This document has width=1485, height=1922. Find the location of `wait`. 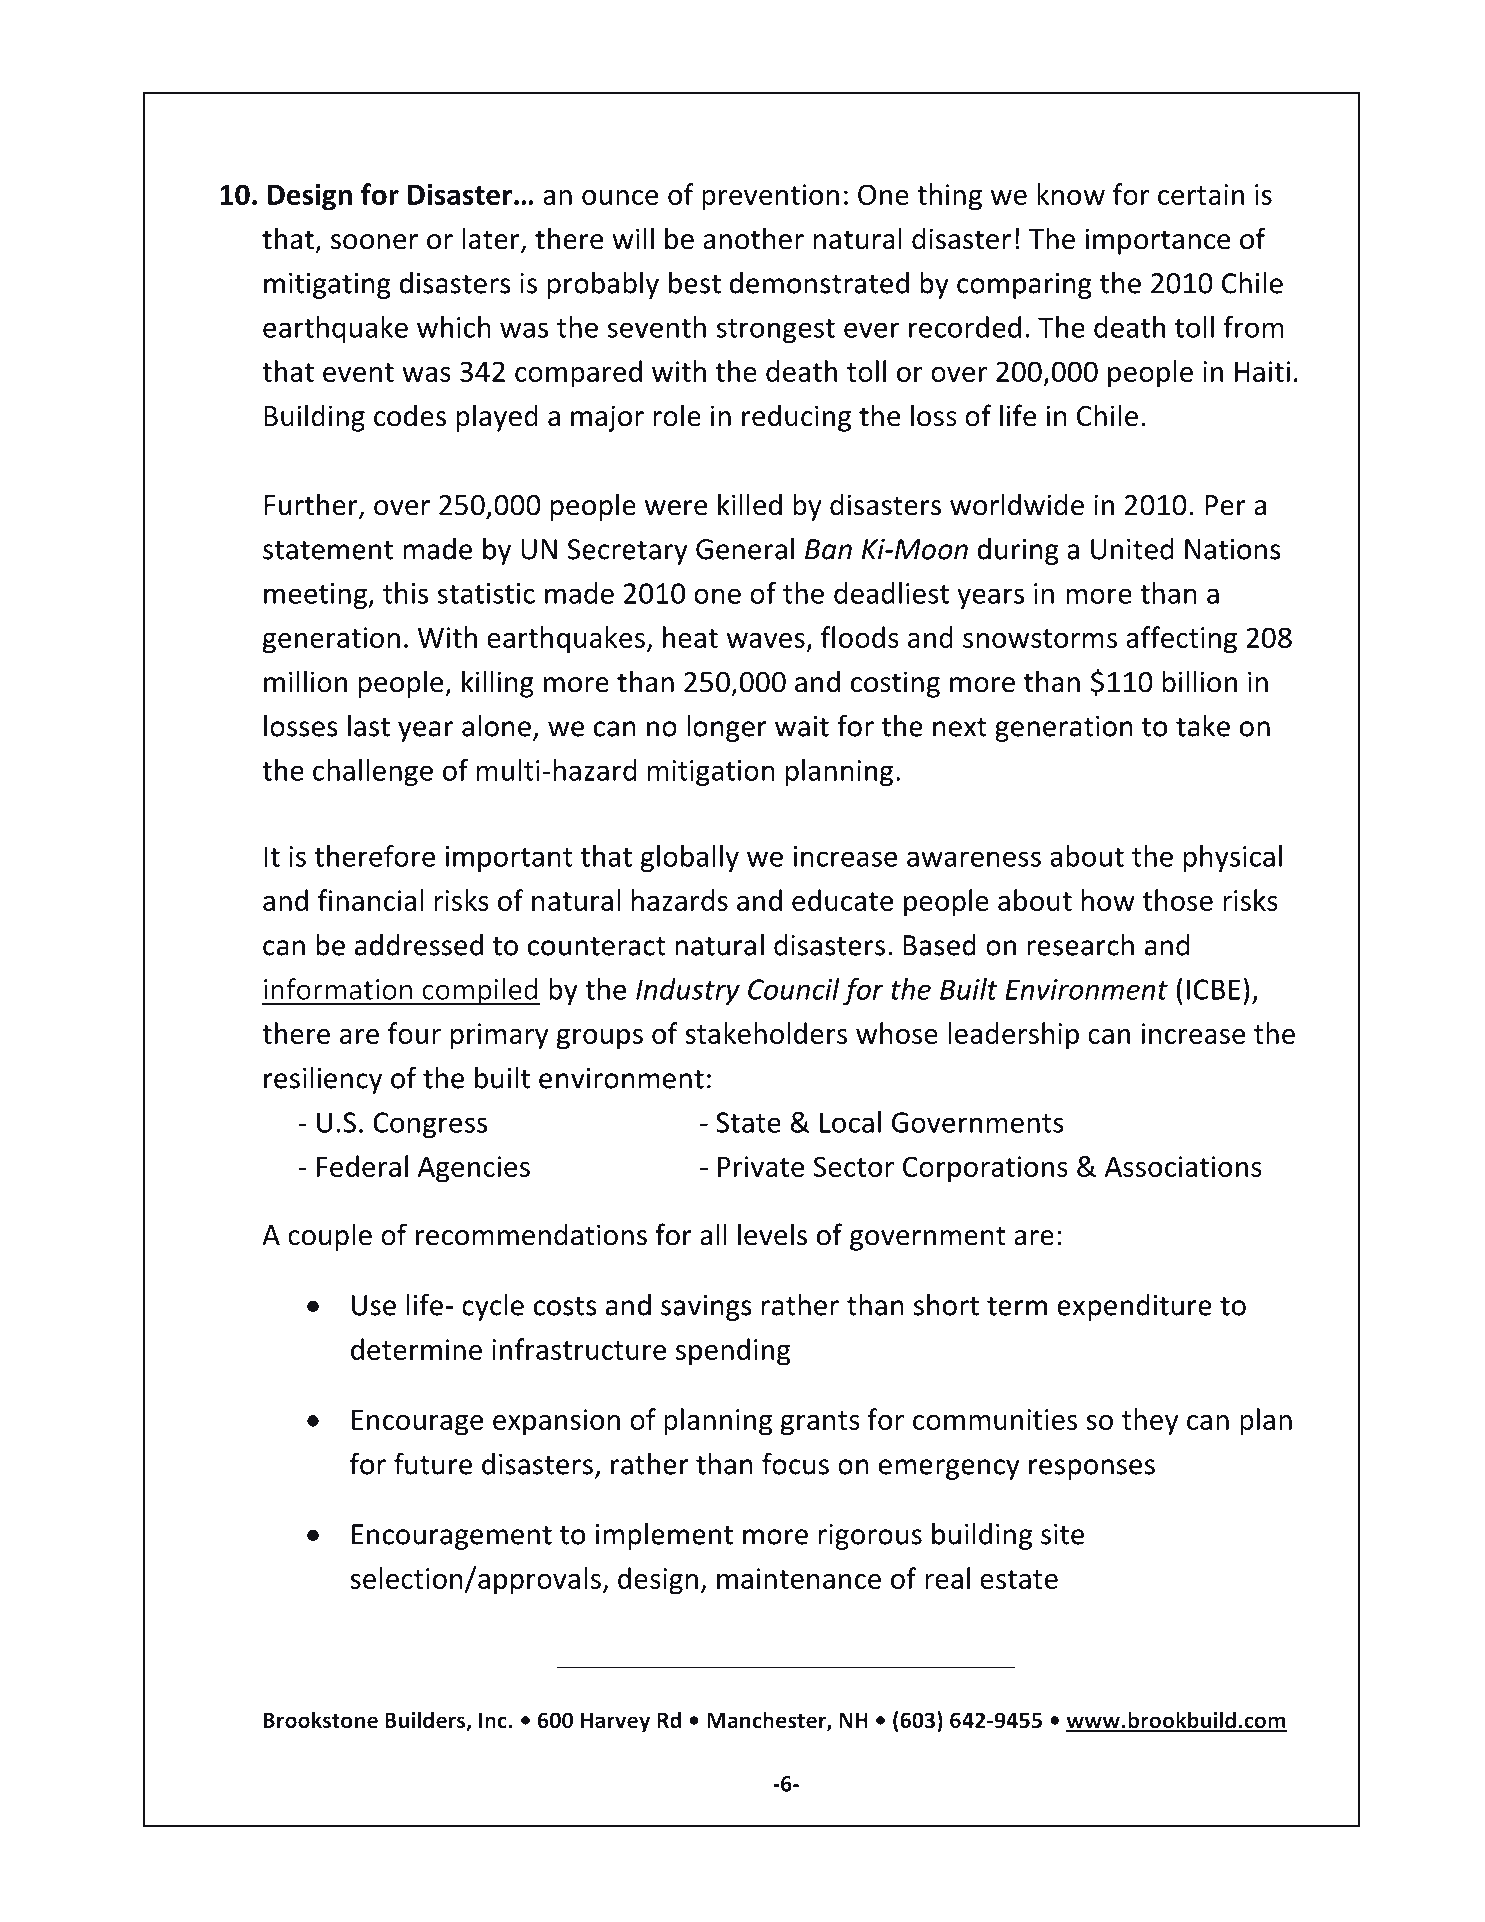

wait is located at coordinates (802, 726).
